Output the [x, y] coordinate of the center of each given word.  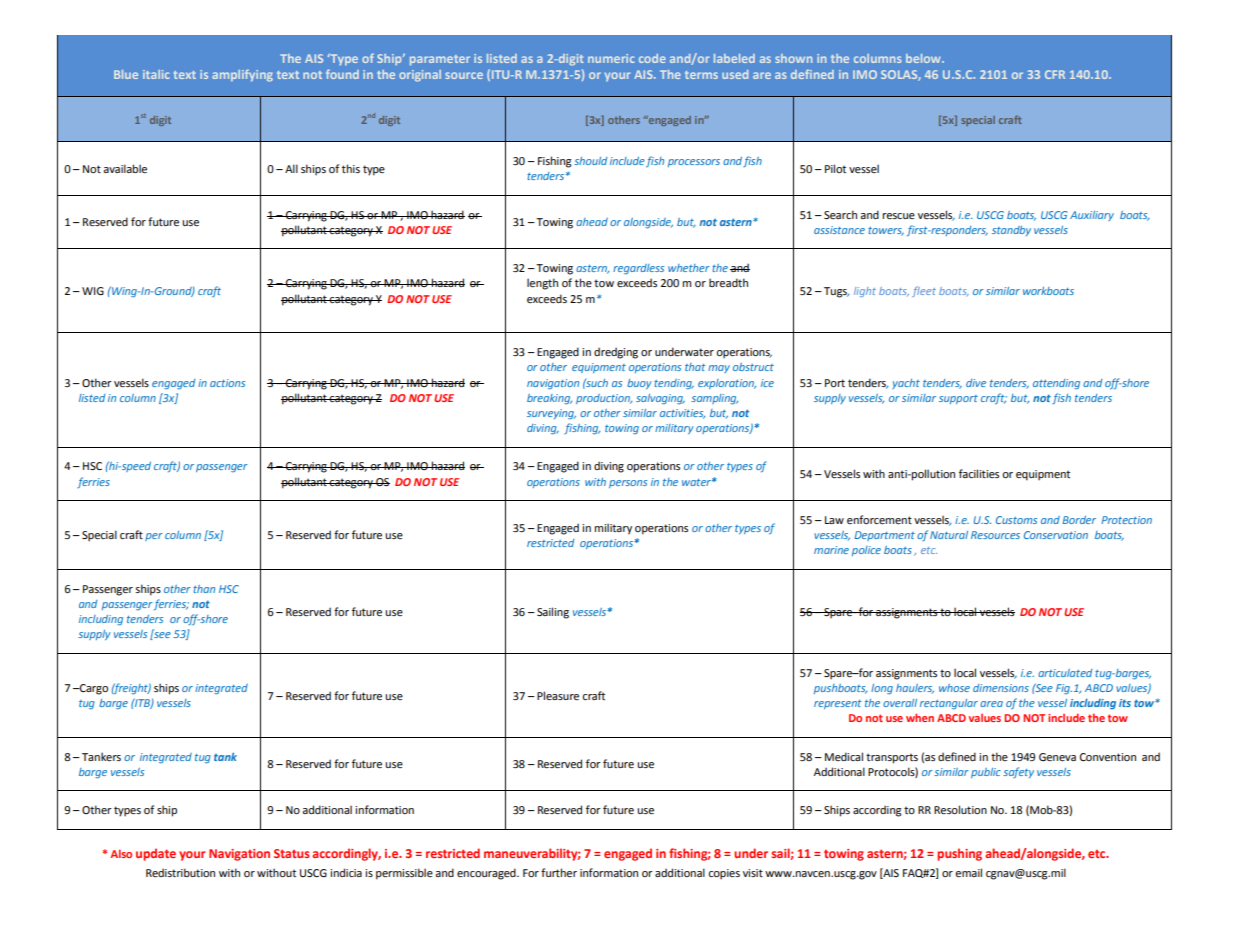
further [559, 872]
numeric [611, 58]
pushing [959, 854]
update [156, 854]
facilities [979, 473]
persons [628, 484]
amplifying [242, 75]
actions [227, 383]
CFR [1055, 74]
